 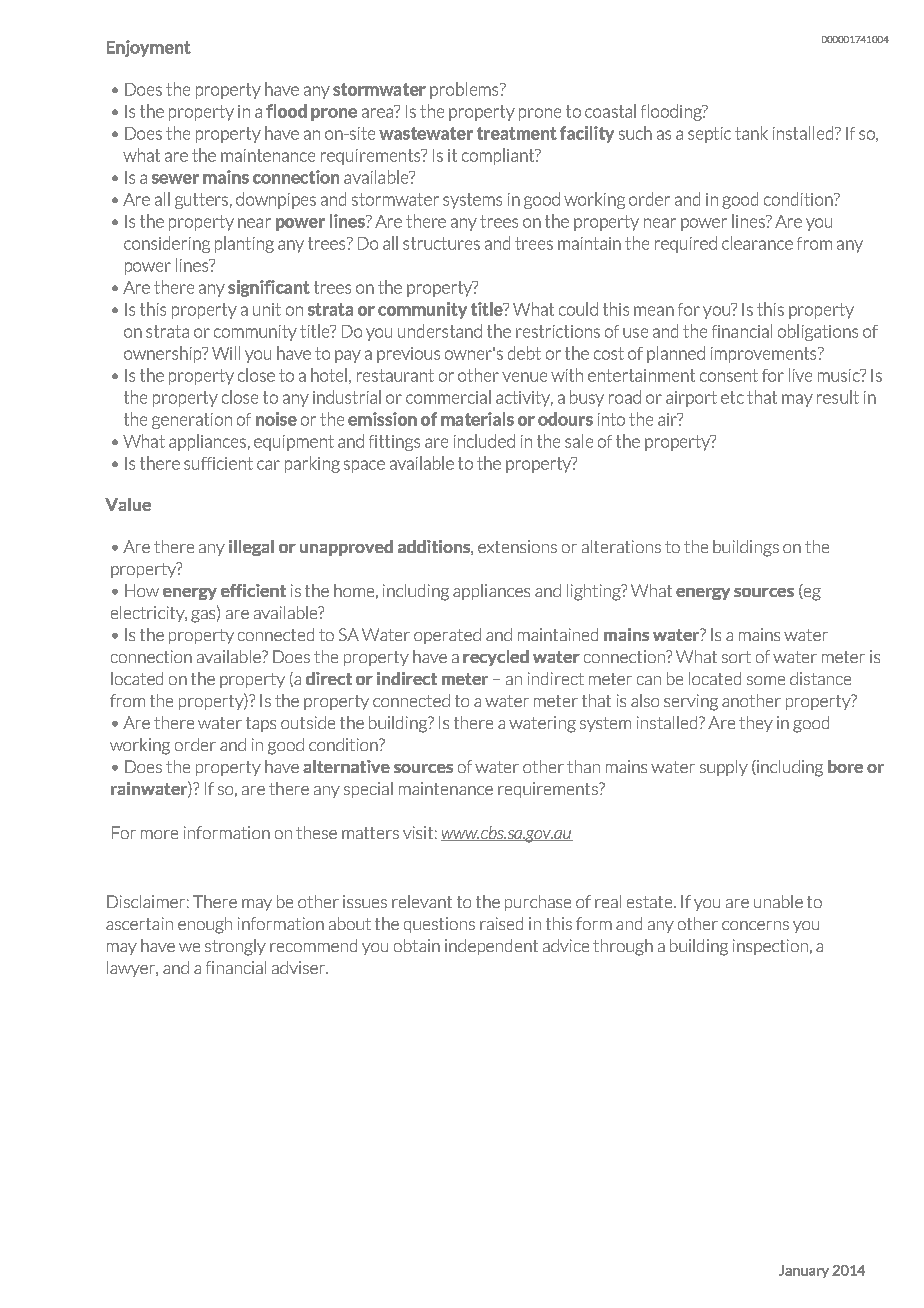 What do you see at coordinates (465, 90) in the page?
I see `problems` at bounding box center [465, 90].
